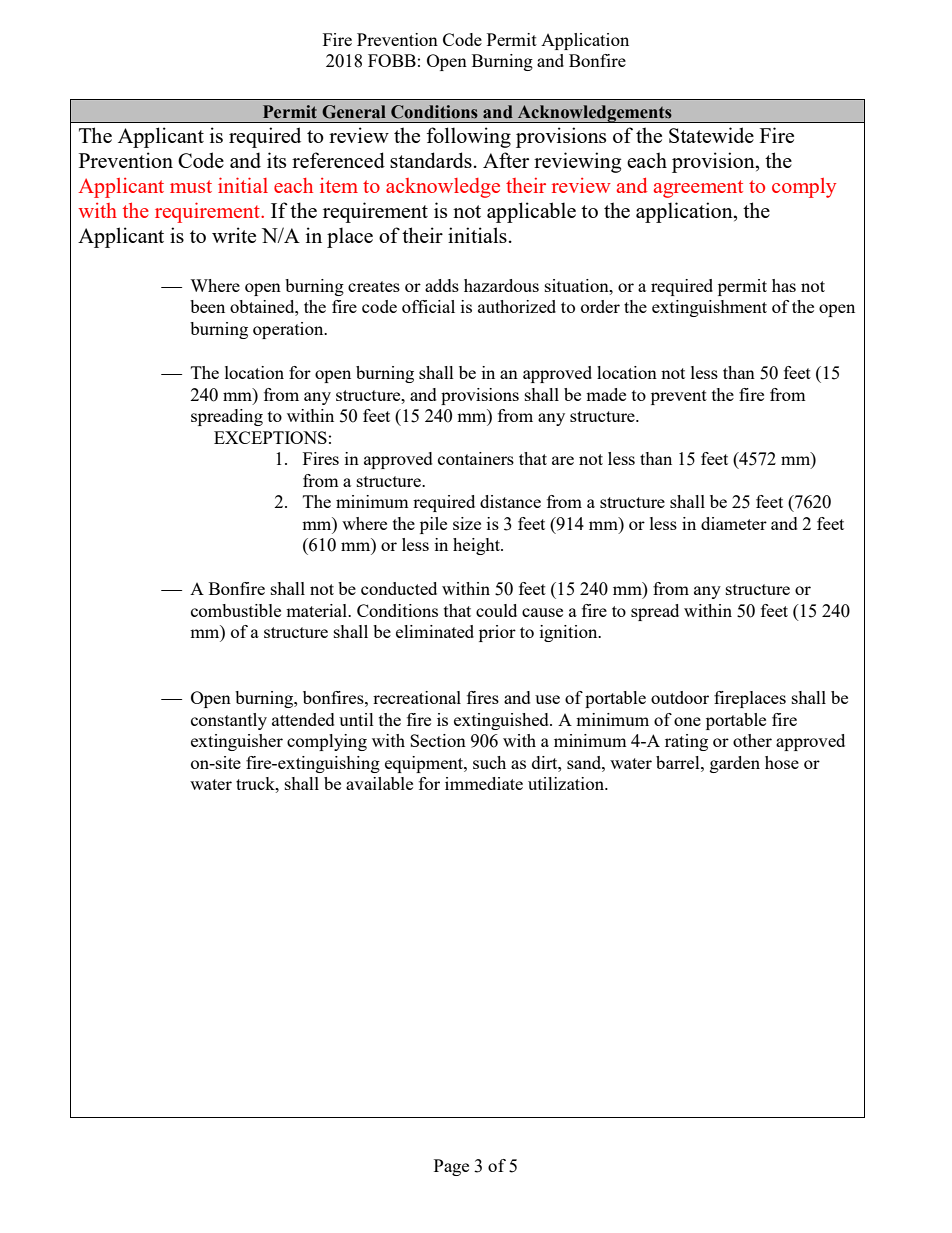 The image size is (952, 1233). Describe the element at coordinates (236, 610) in the screenshot. I see `combustible` at that location.
